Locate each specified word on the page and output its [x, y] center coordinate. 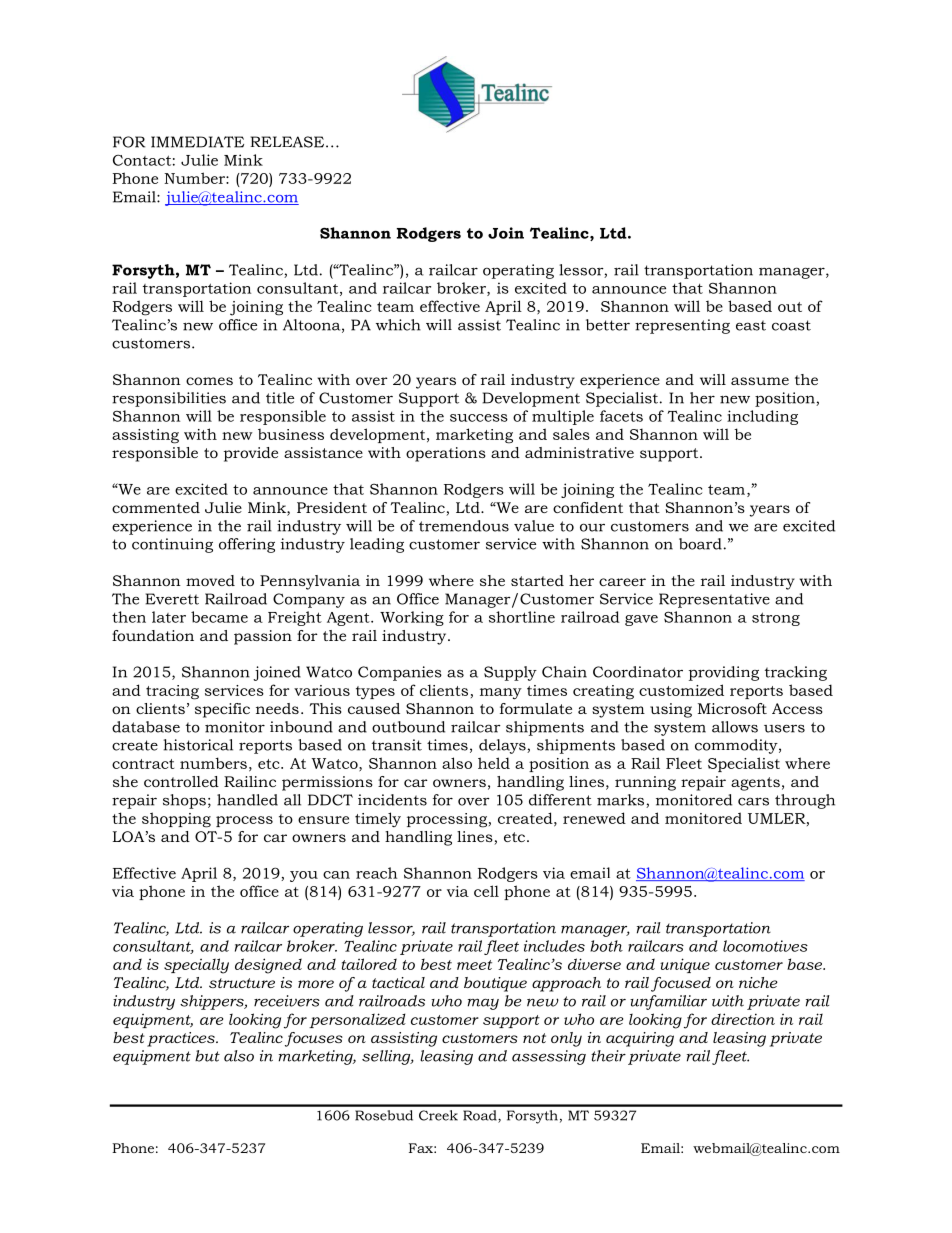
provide [251, 454]
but [207, 1056]
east [751, 325]
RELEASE [288, 142]
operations [446, 454]
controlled [181, 781]
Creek [438, 1115]
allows [735, 727]
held [494, 763]
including [762, 417]
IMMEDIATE [197, 142]
